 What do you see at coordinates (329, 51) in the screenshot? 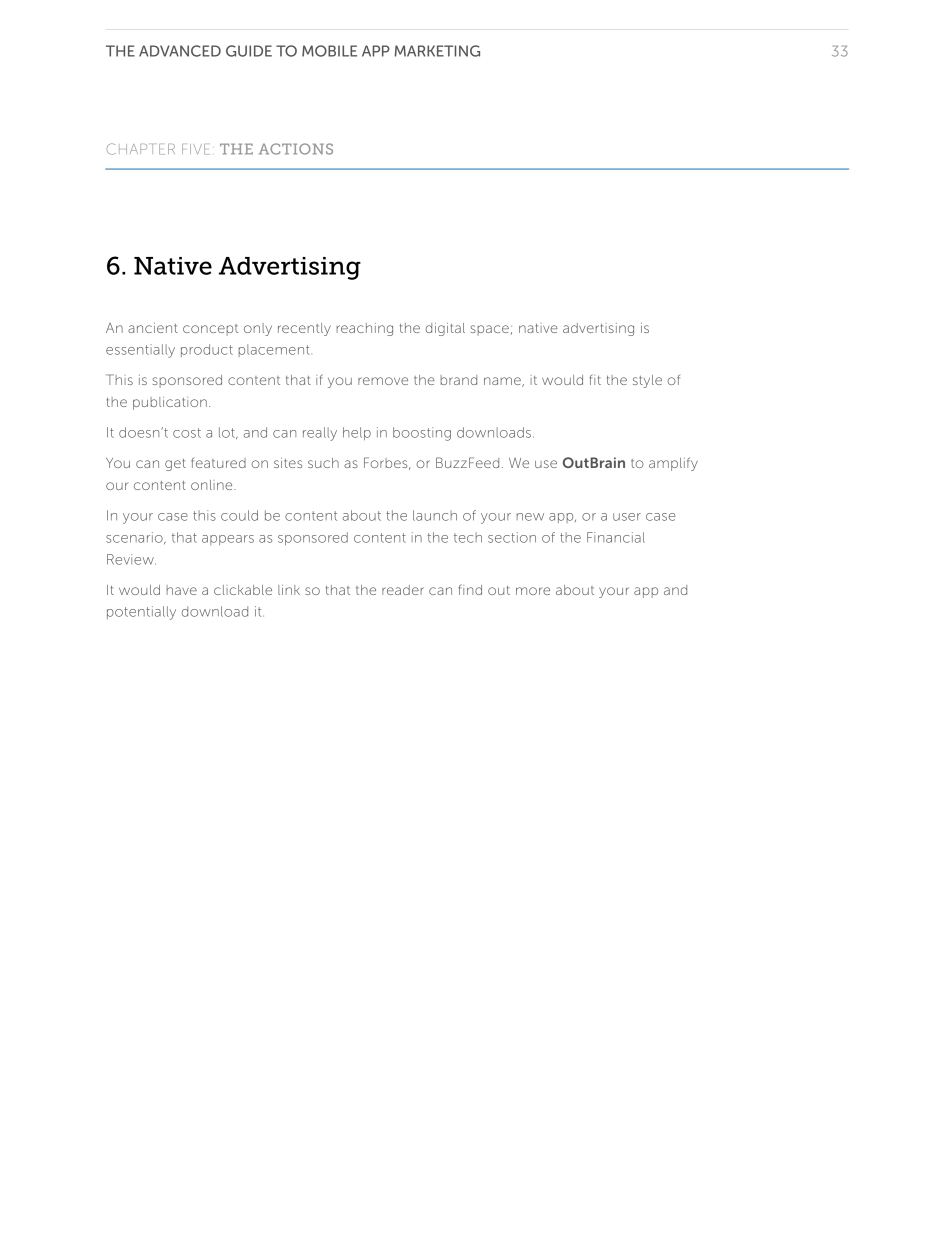
I see `MOBILE` at bounding box center [329, 51].
